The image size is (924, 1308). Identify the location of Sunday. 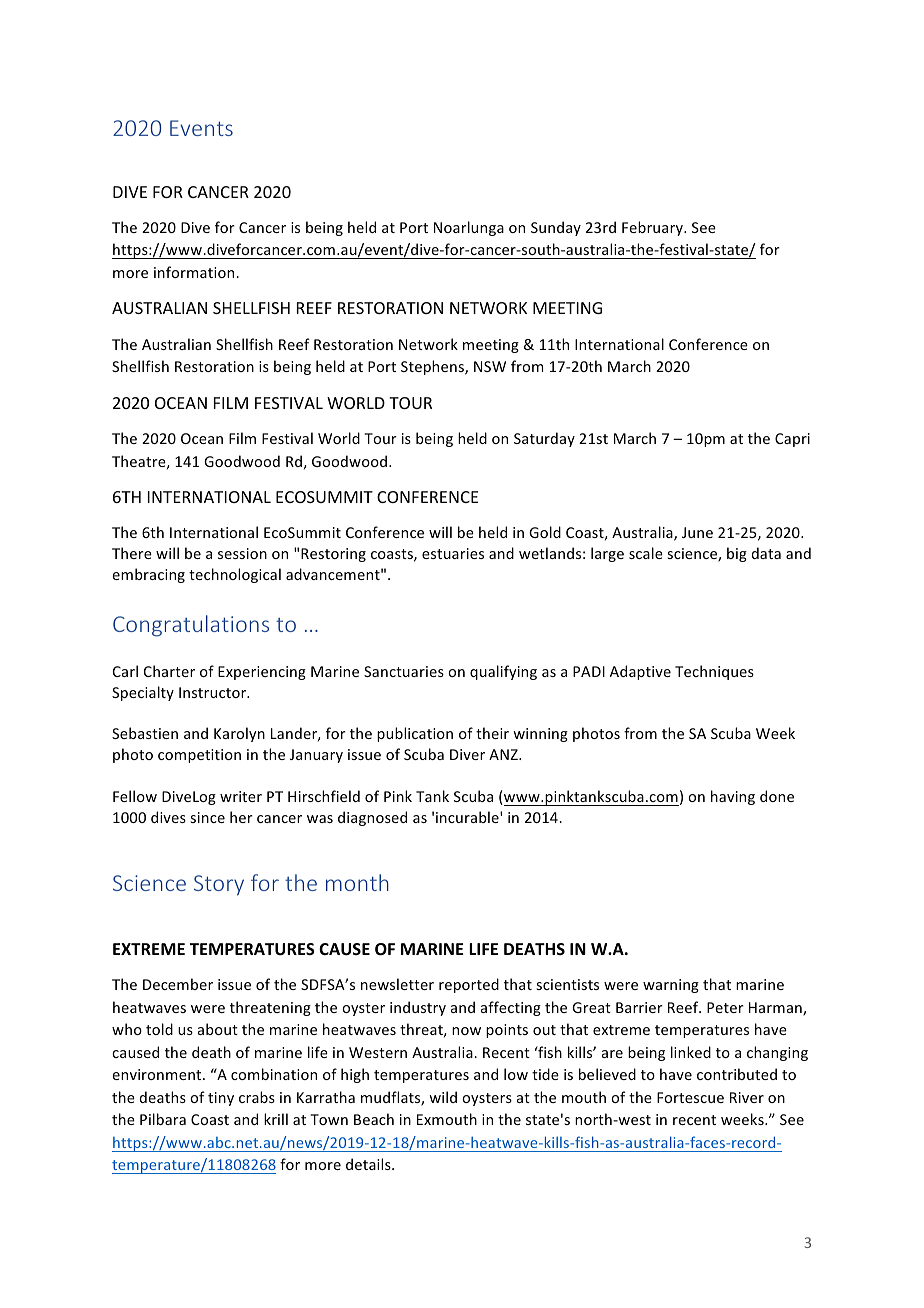
(556, 228).
